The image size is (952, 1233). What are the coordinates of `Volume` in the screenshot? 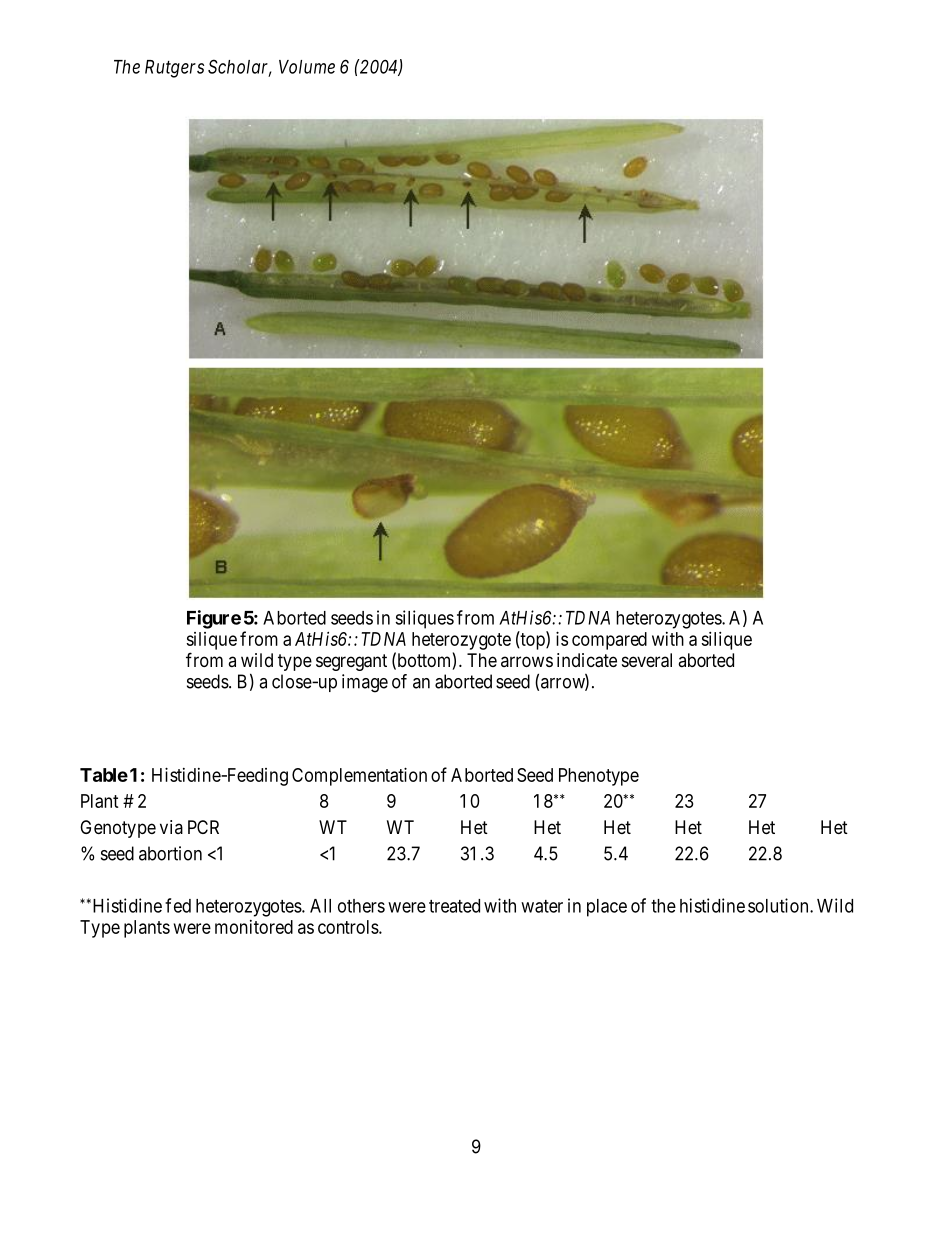 It's located at (307, 67).
